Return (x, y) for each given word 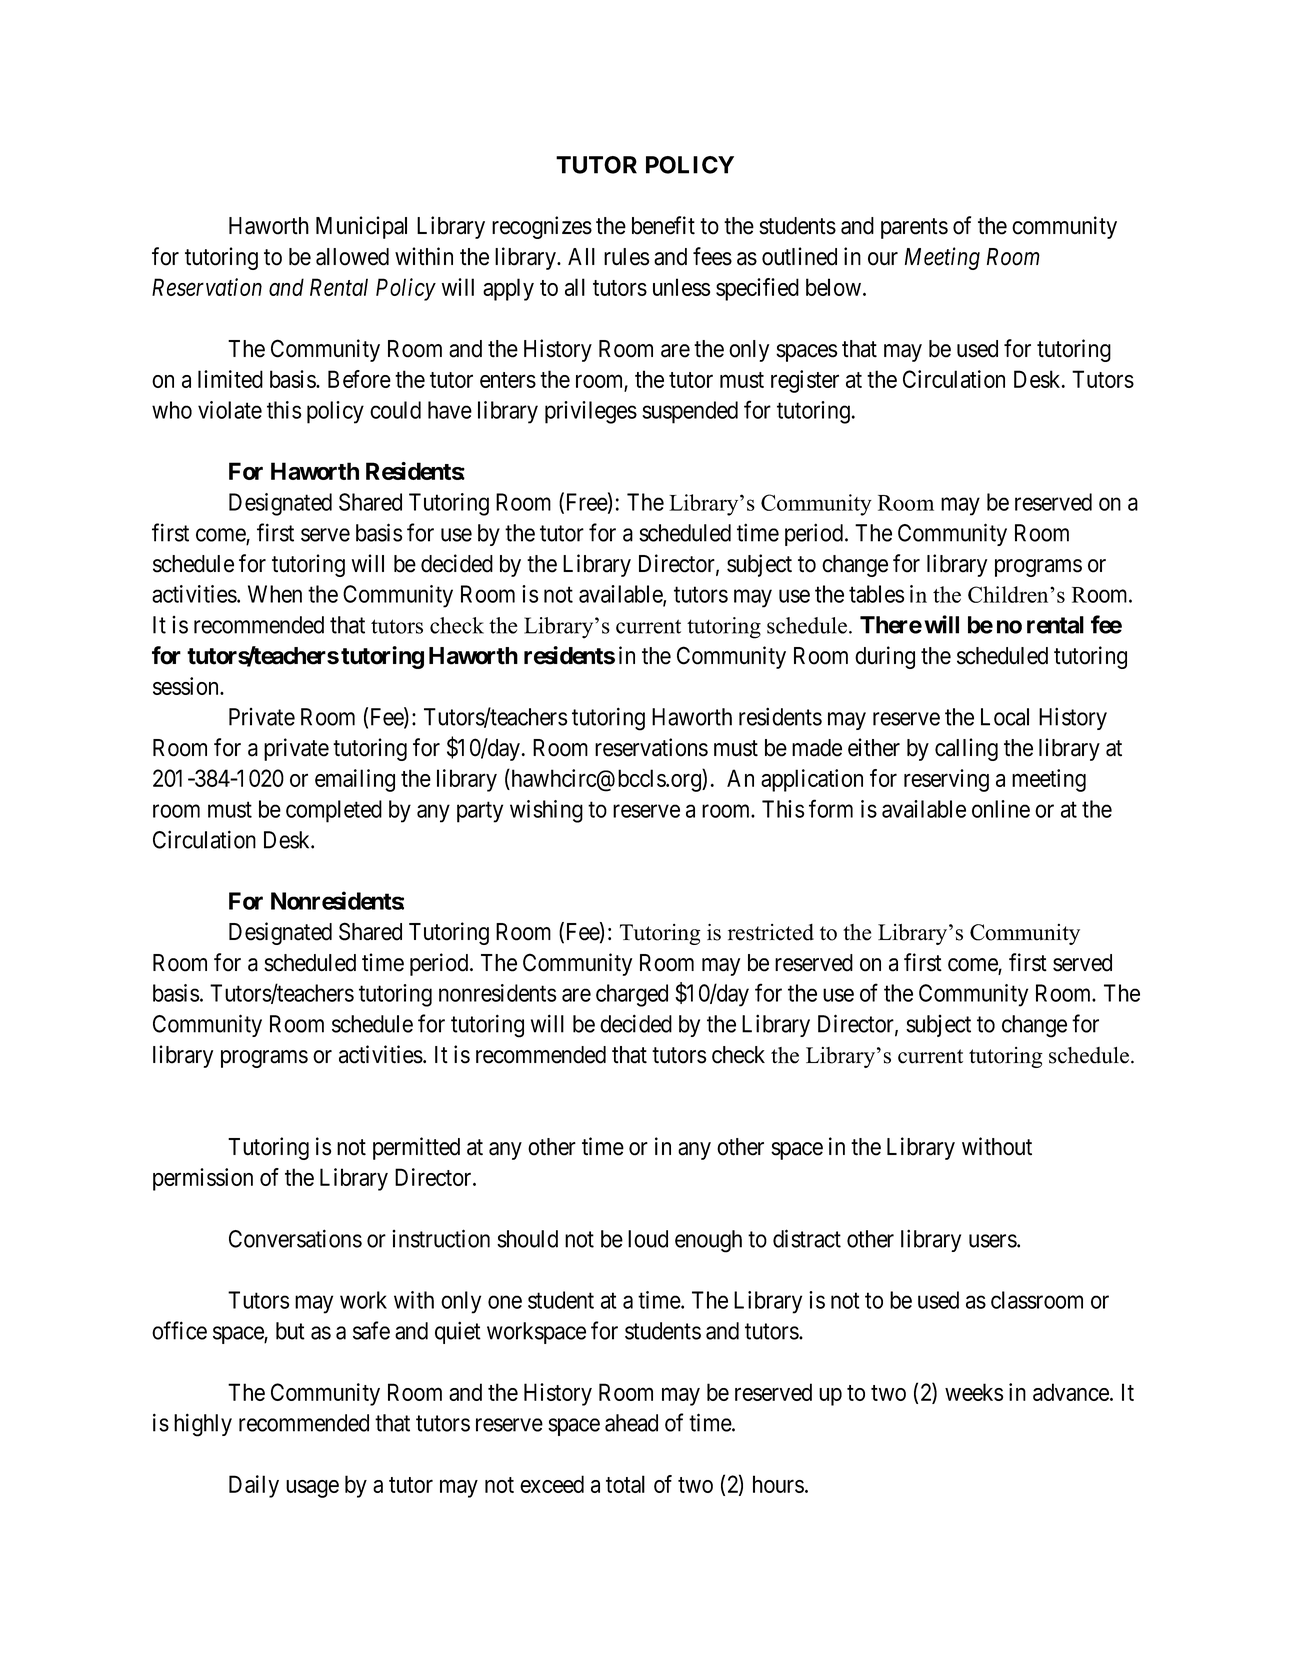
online (1001, 809)
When (275, 594)
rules (626, 257)
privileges (591, 412)
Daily (254, 1486)
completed (334, 811)
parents (914, 228)
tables (876, 594)
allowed (352, 257)
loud (648, 1239)
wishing (546, 811)
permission (203, 1179)
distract (807, 1238)
